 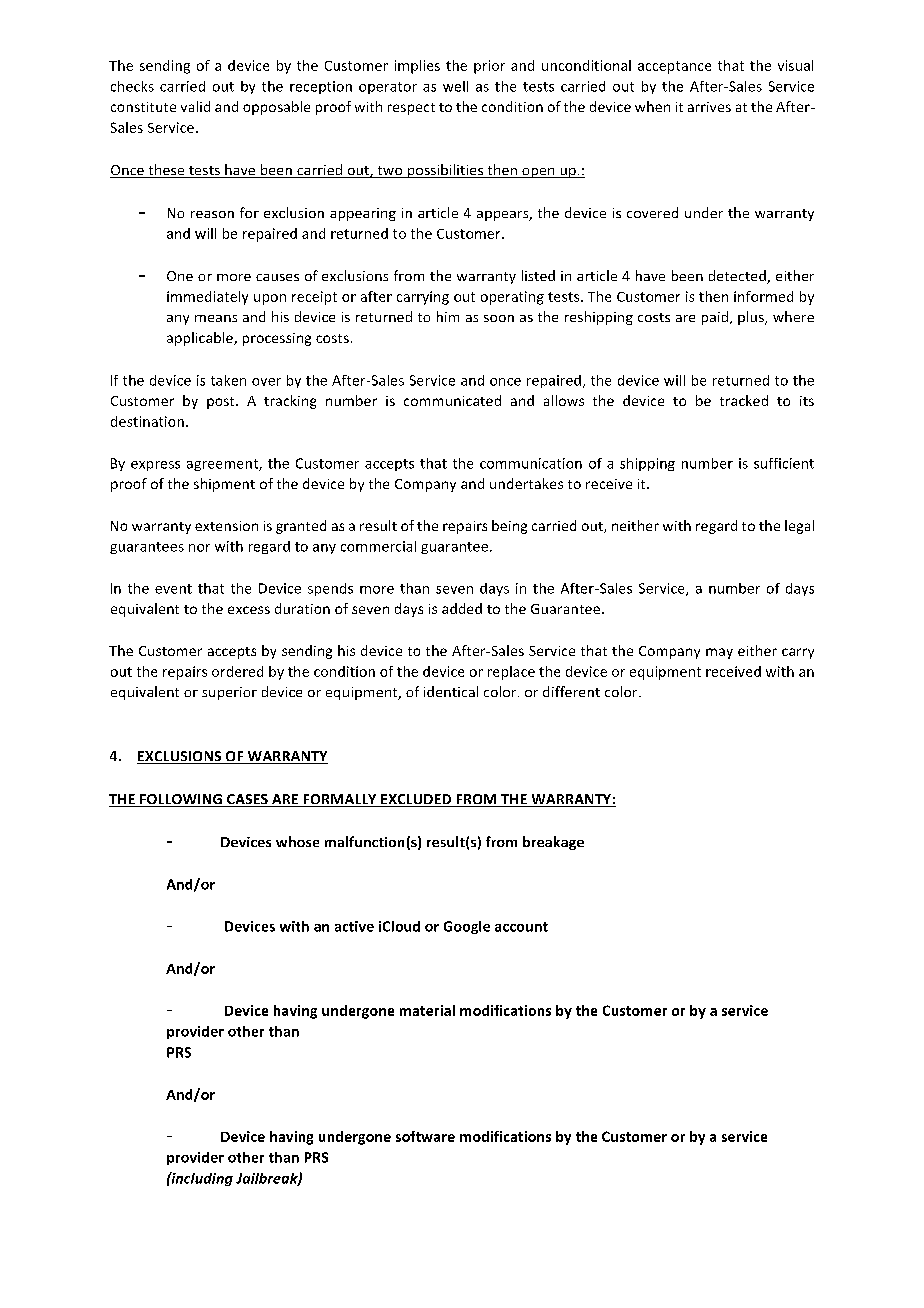 I want to click on post, so click(x=222, y=403).
